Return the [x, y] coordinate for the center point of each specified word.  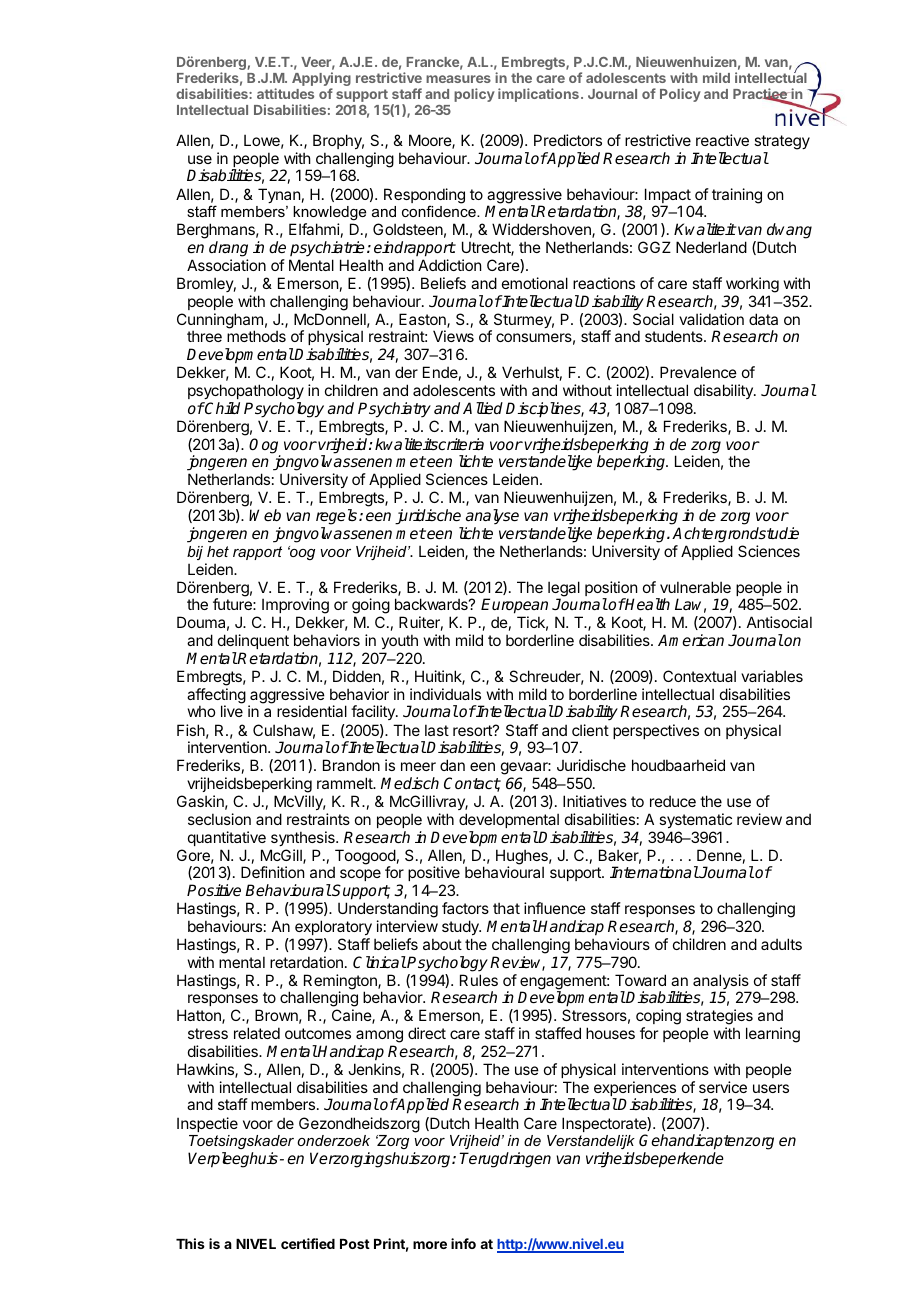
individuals [445, 694]
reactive [722, 140]
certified [308, 1243]
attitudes [285, 93]
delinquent [253, 641]
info [463, 1243]
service [723, 1087]
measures [458, 79]
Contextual [699, 676]
